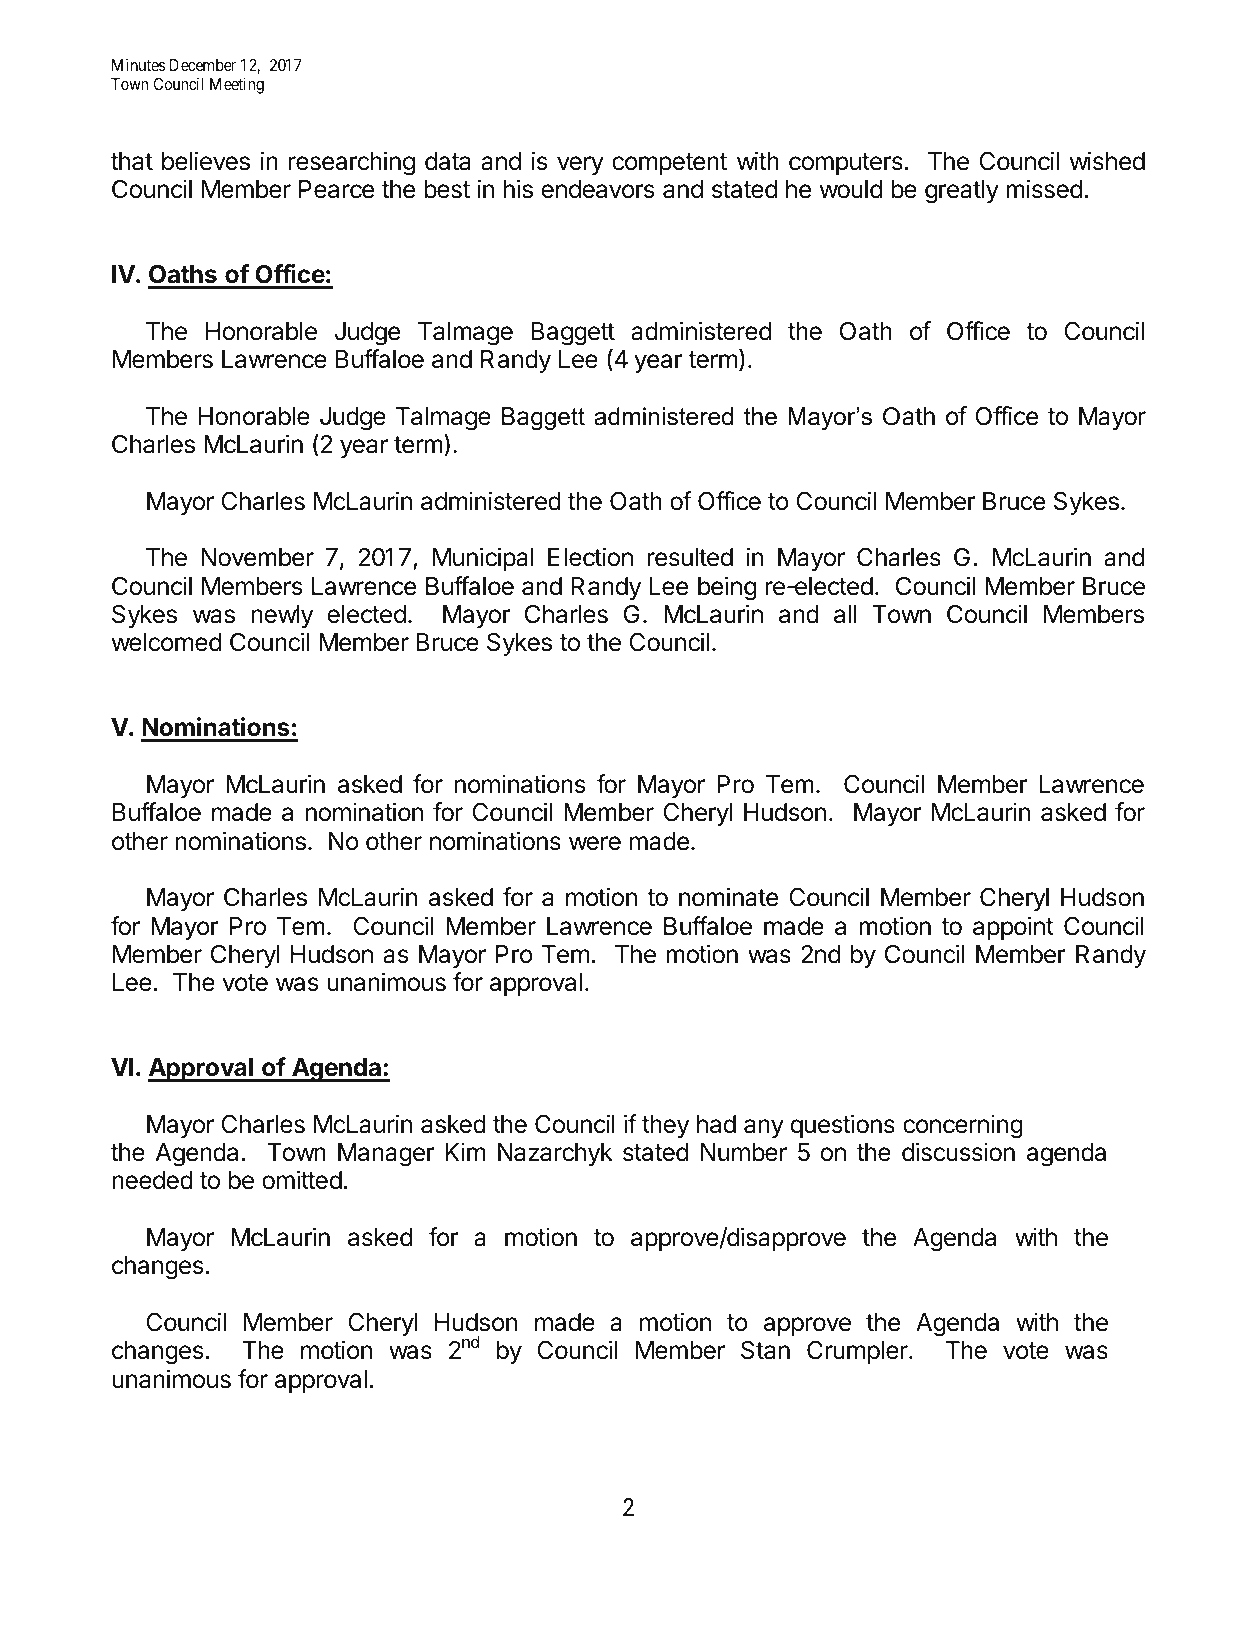  I want to click on Manager, so click(386, 1155).
